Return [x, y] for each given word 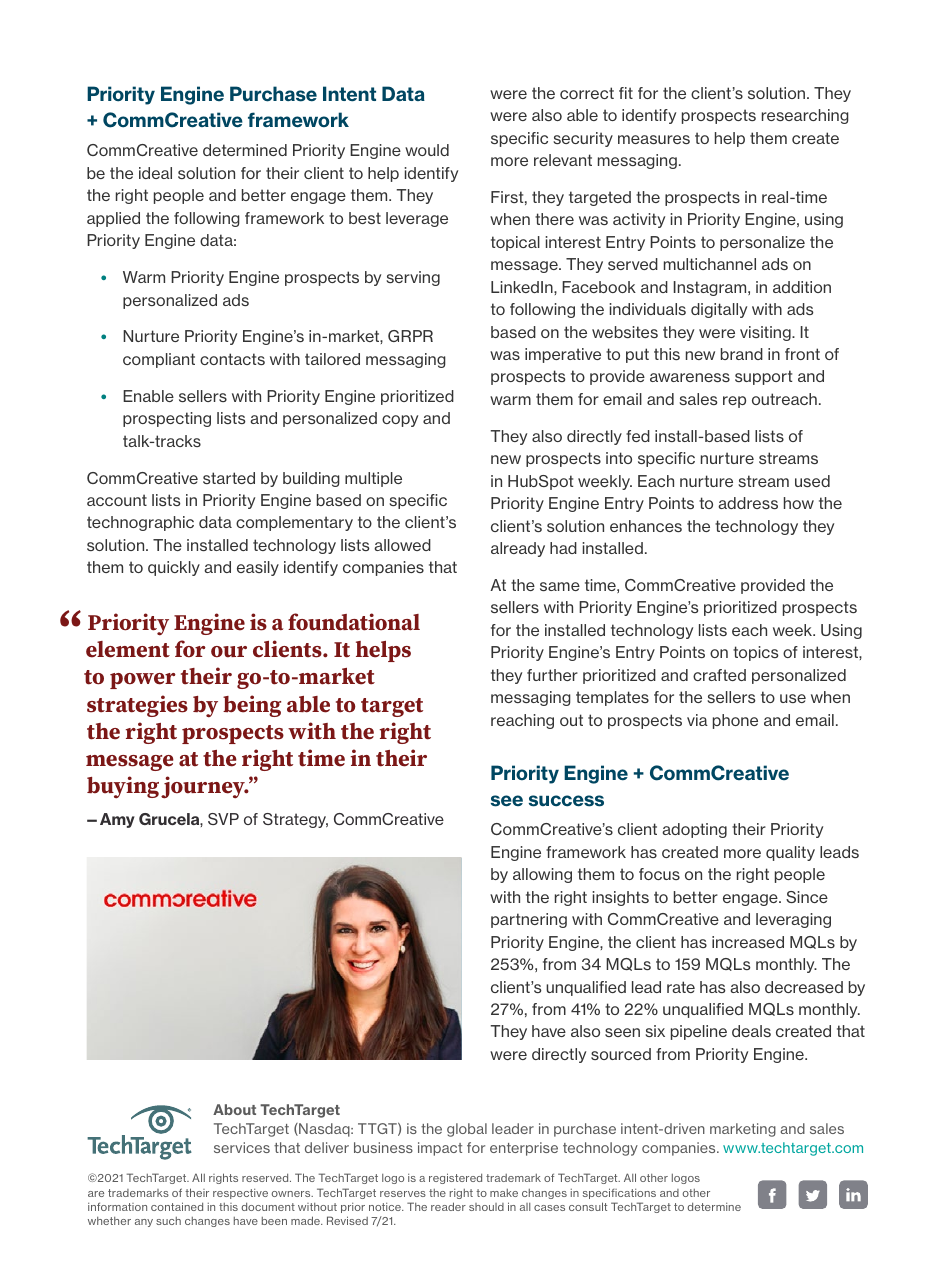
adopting [694, 830]
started [229, 478]
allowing [542, 875]
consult [588, 1206]
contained [177, 1206]
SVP [223, 819]
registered [455, 1178]
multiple [373, 479]
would [427, 150]
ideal [155, 173]
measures [654, 139]
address [748, 503]
